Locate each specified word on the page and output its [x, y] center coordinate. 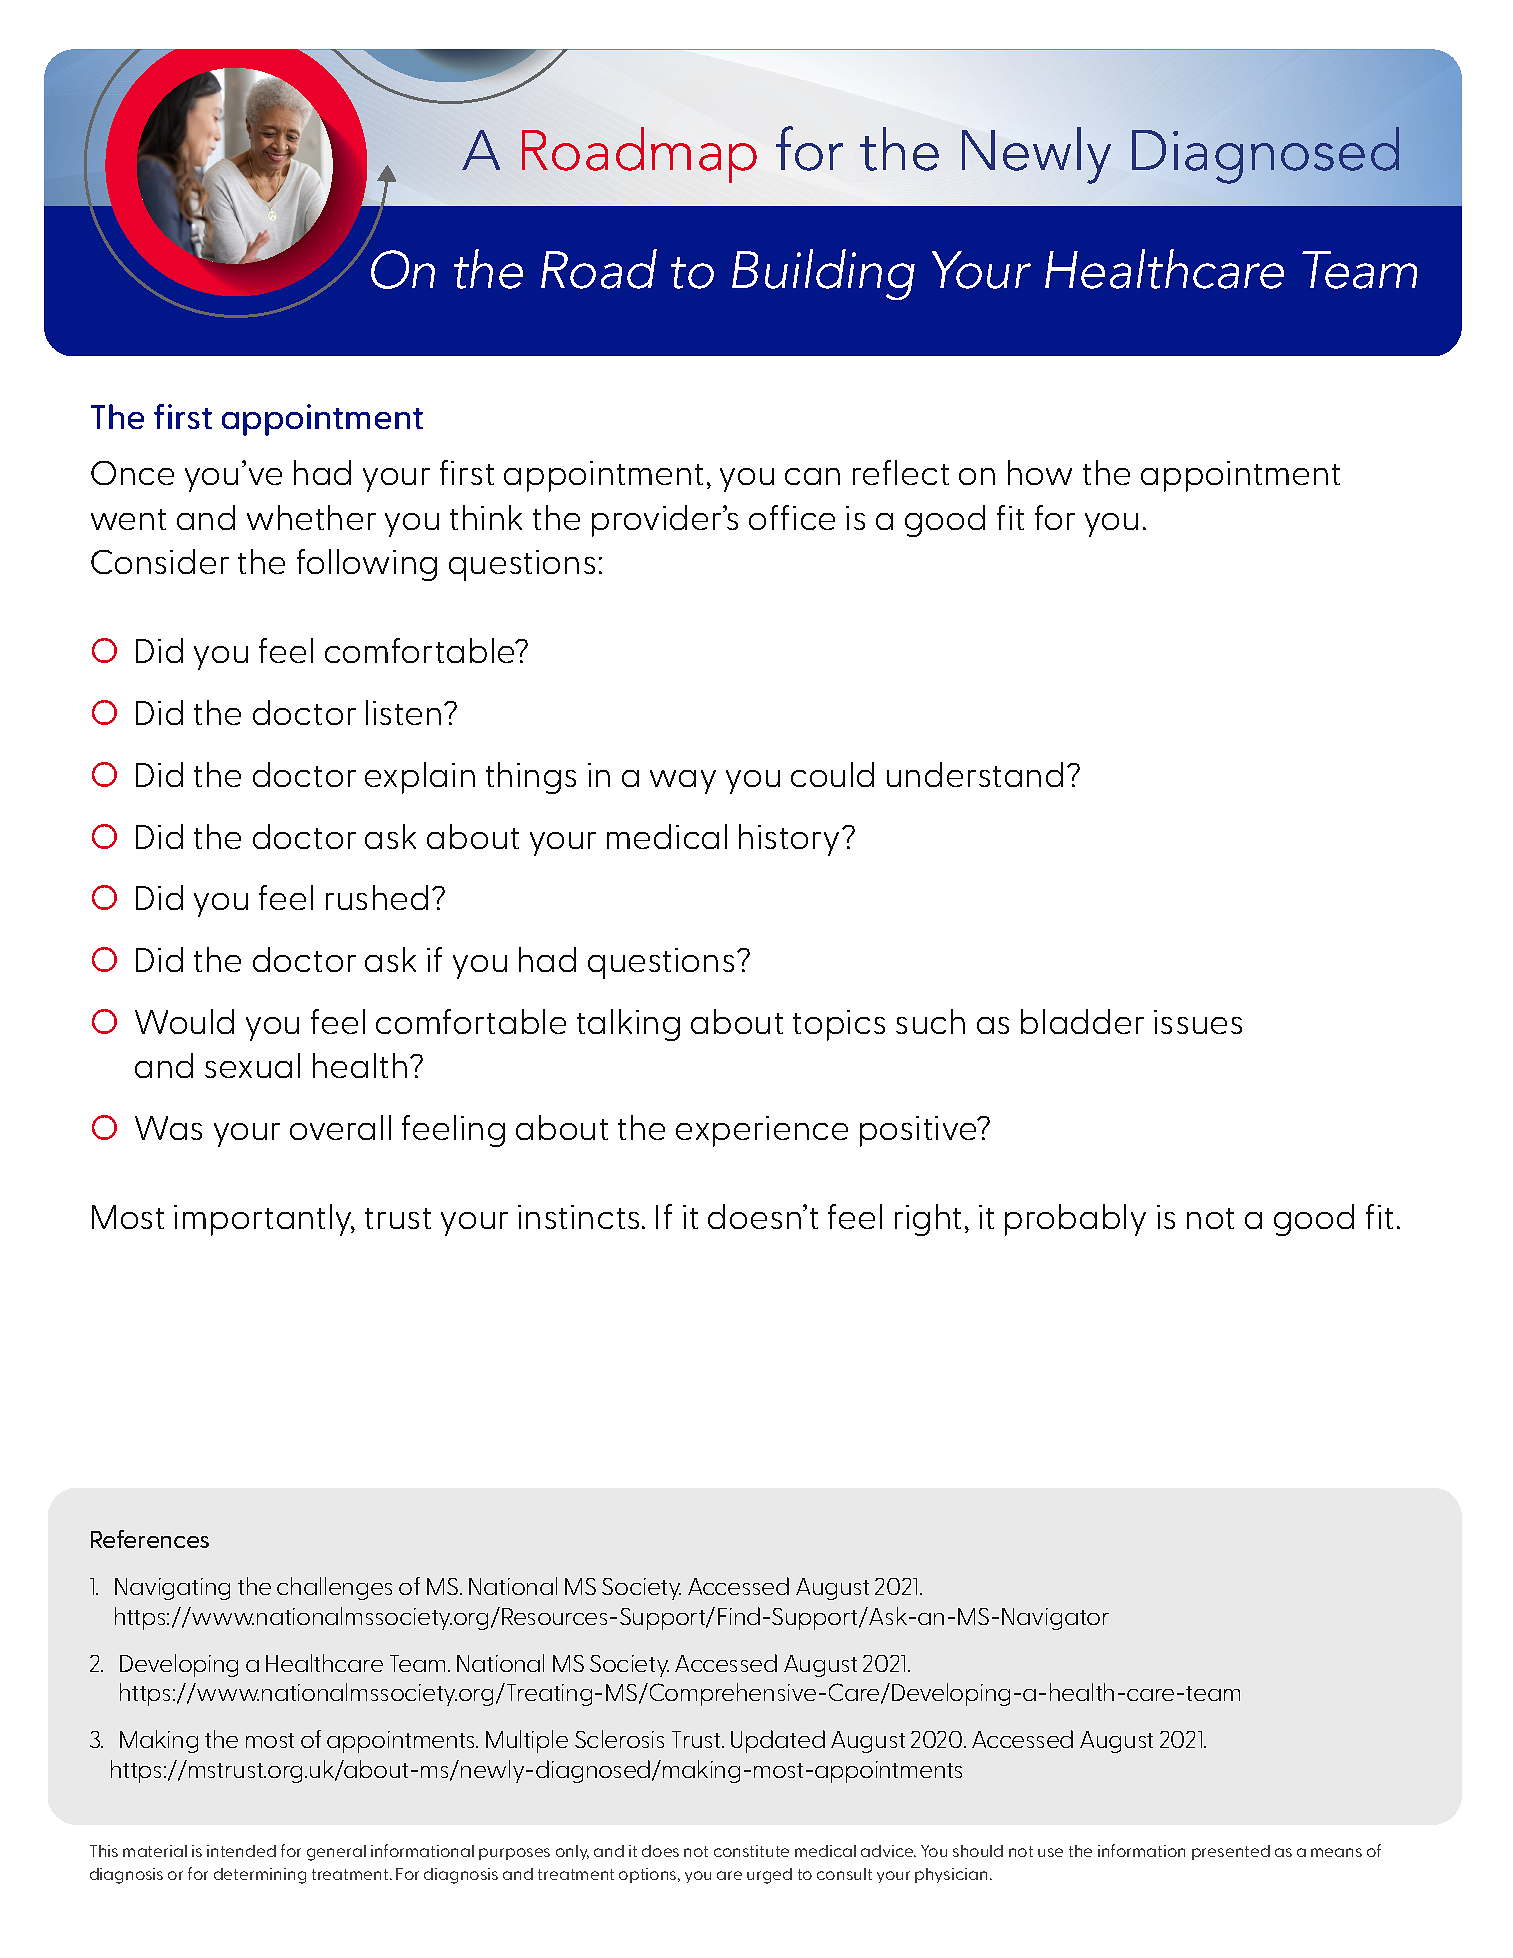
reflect [901, 472]
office [792, 517]
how [1040, 472]
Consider [160, 561]
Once [132, 473]
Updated [778, 1741]
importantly [264, 1220]
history [789, 840]
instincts [578, 1217]
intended [241, 1851]
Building [823, 274]
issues [1198, 1022]
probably [1075, 1220]
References [150, 1539]
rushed [377, 897]
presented [1231, 1852]
